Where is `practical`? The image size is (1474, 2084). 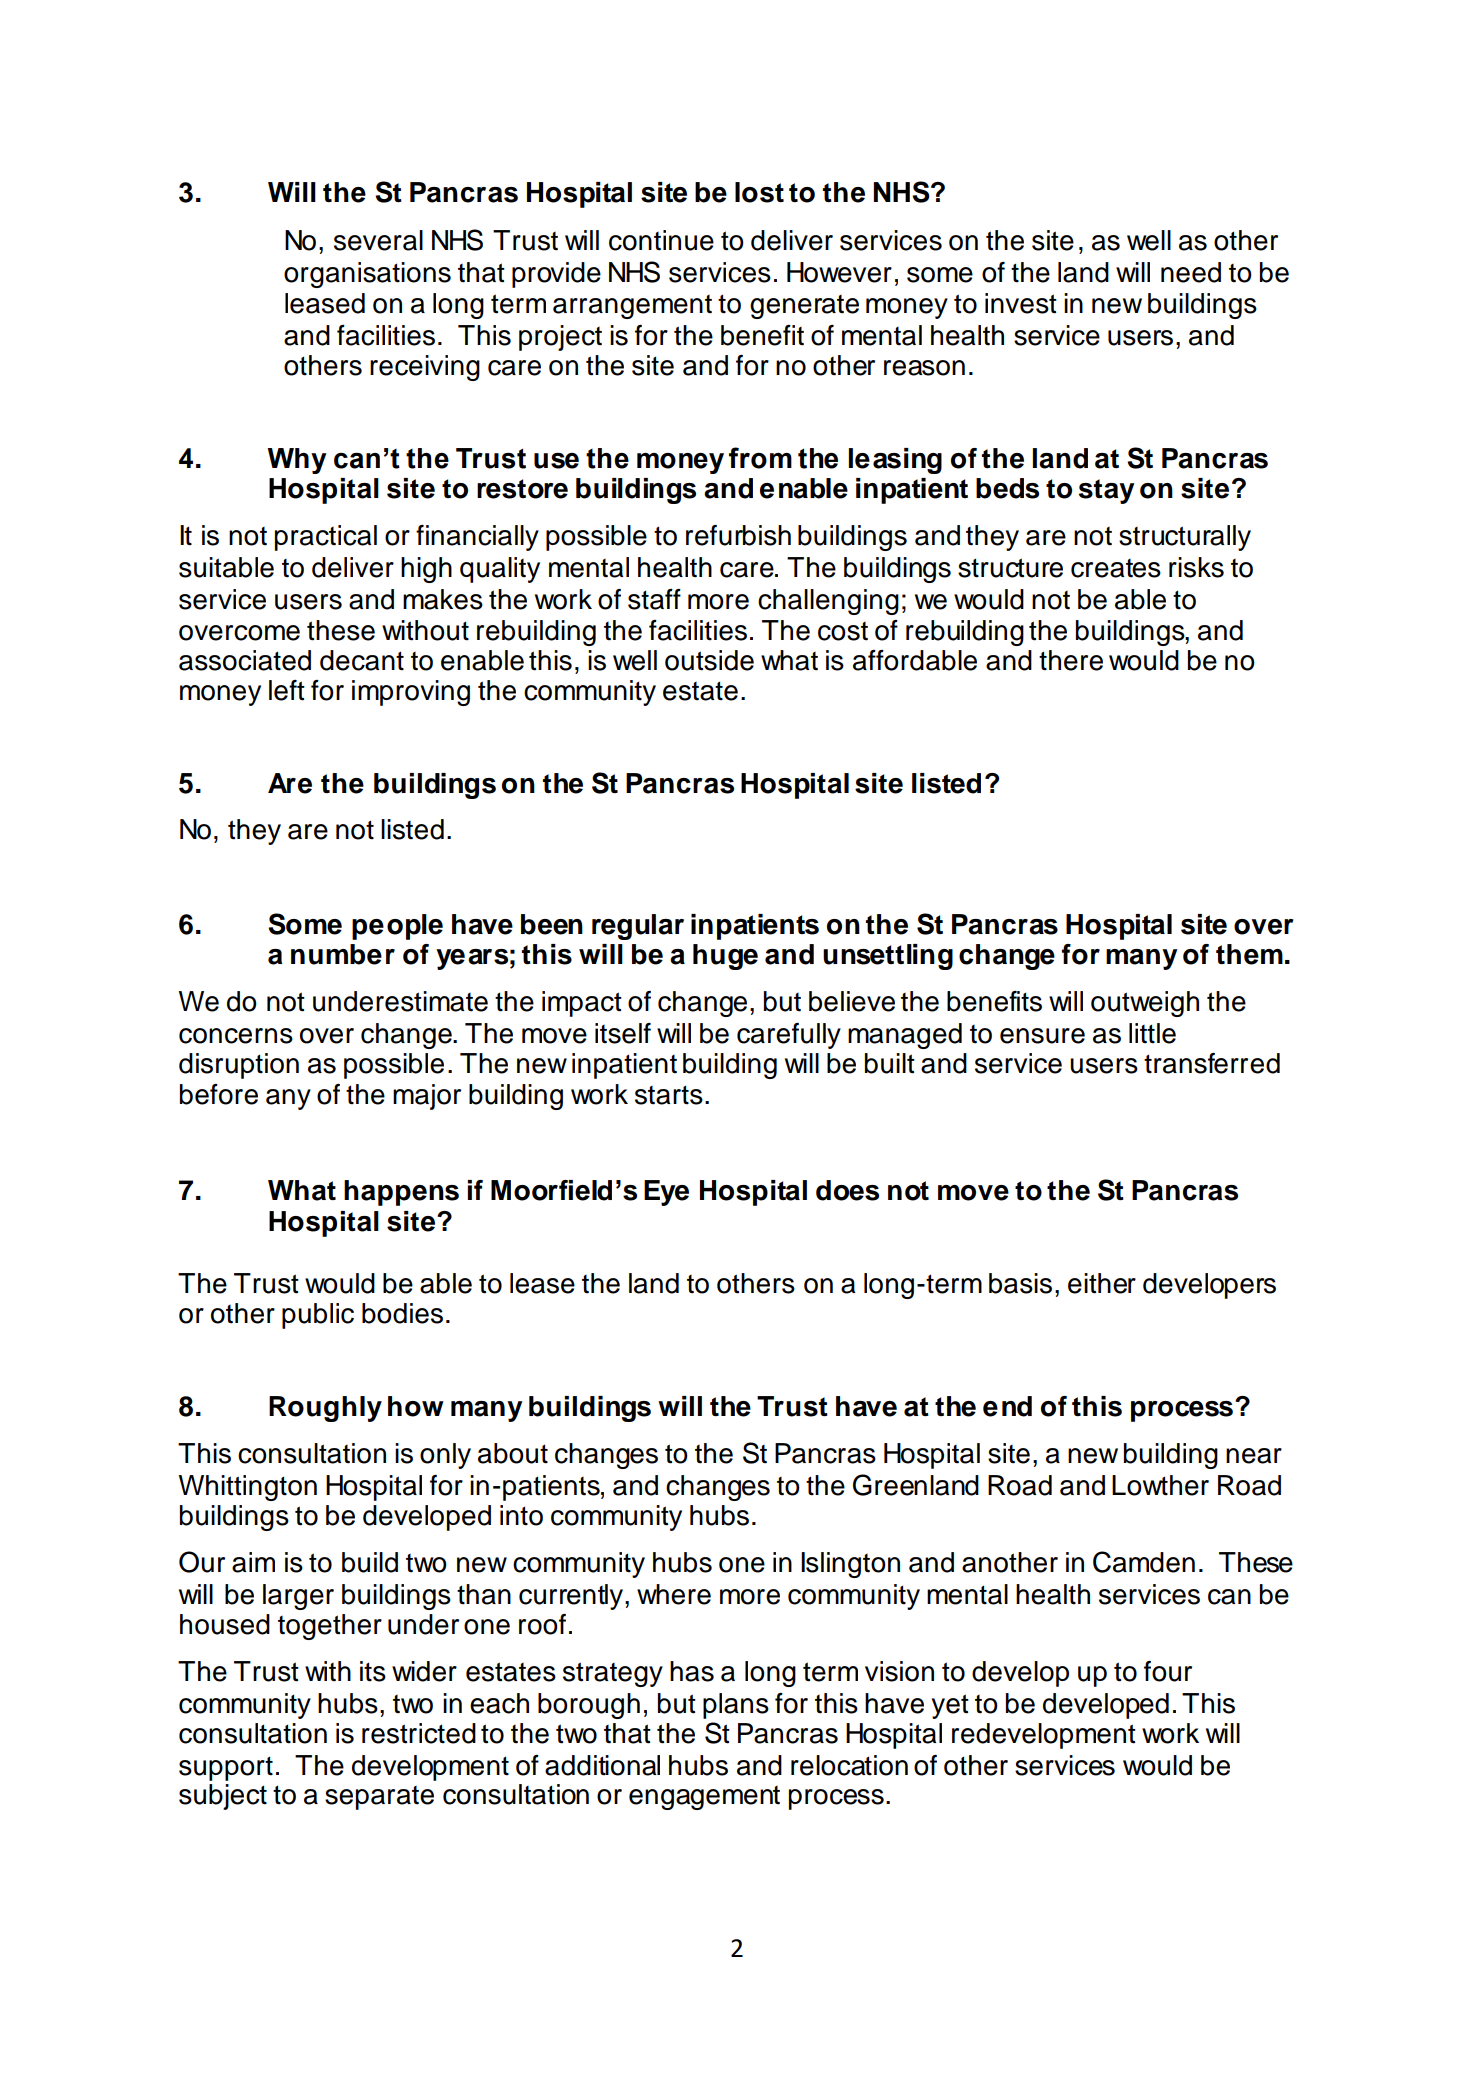 practical is located at coordinates (326, 538).
